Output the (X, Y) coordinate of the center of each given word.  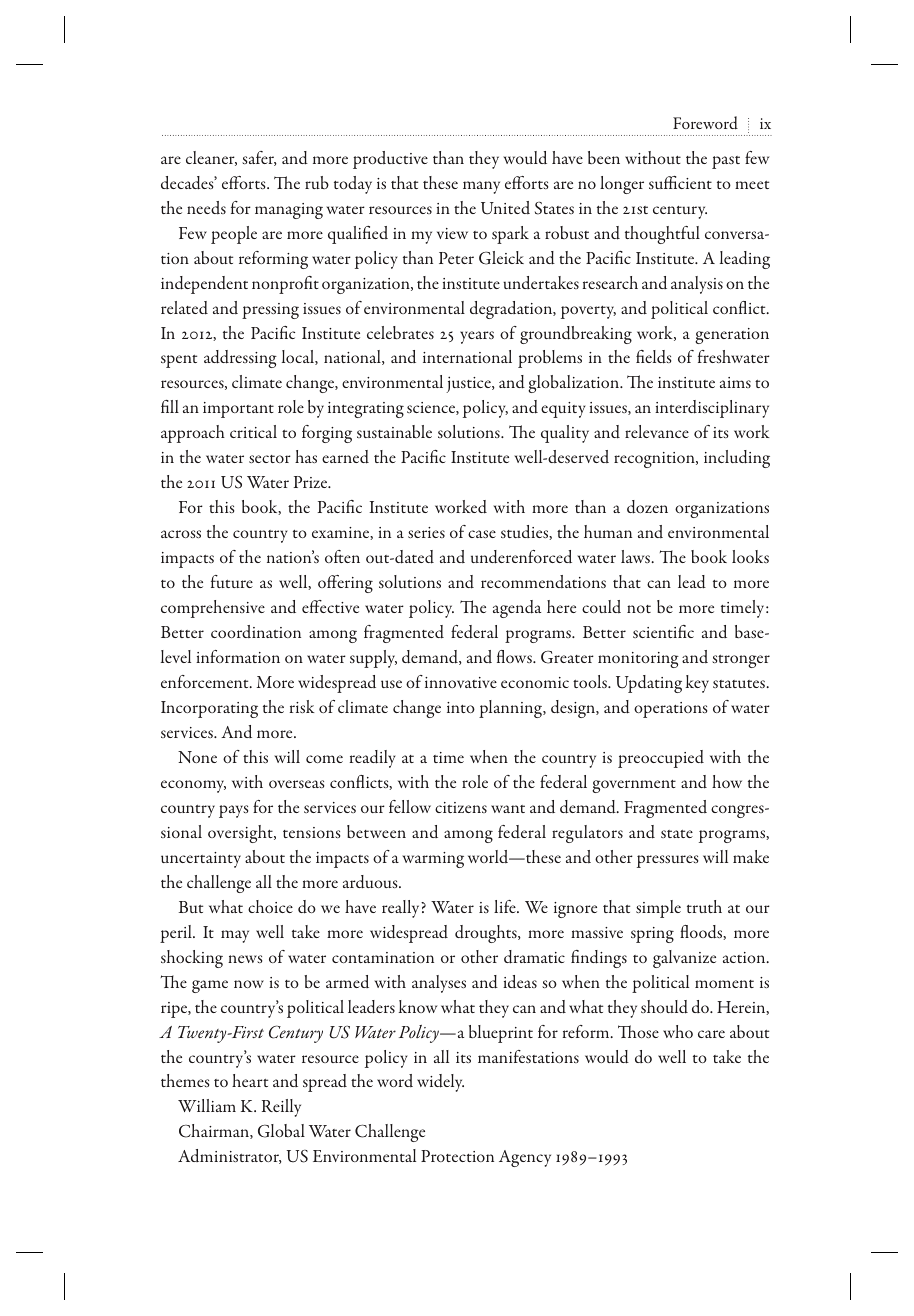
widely (440, 1083)
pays (233, 811)
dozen (647, 507)
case (482, 534)
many (481, 187)
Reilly (281, 1108)
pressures (667, 861)
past (726, 162)
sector (270, 459)
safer (259, 158)
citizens (461, 807)
